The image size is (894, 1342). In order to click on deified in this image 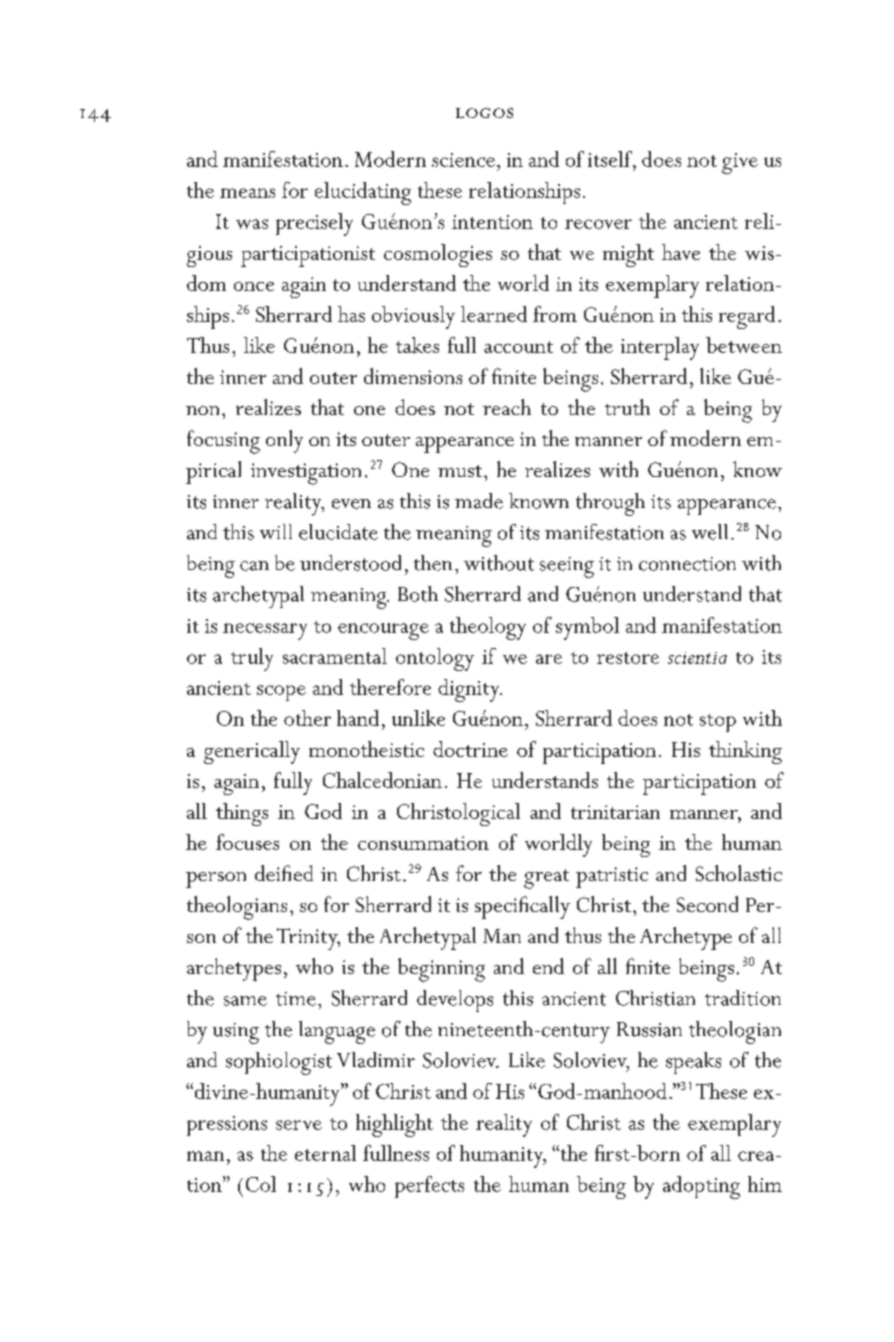, I will do `click(284, 873)`.
